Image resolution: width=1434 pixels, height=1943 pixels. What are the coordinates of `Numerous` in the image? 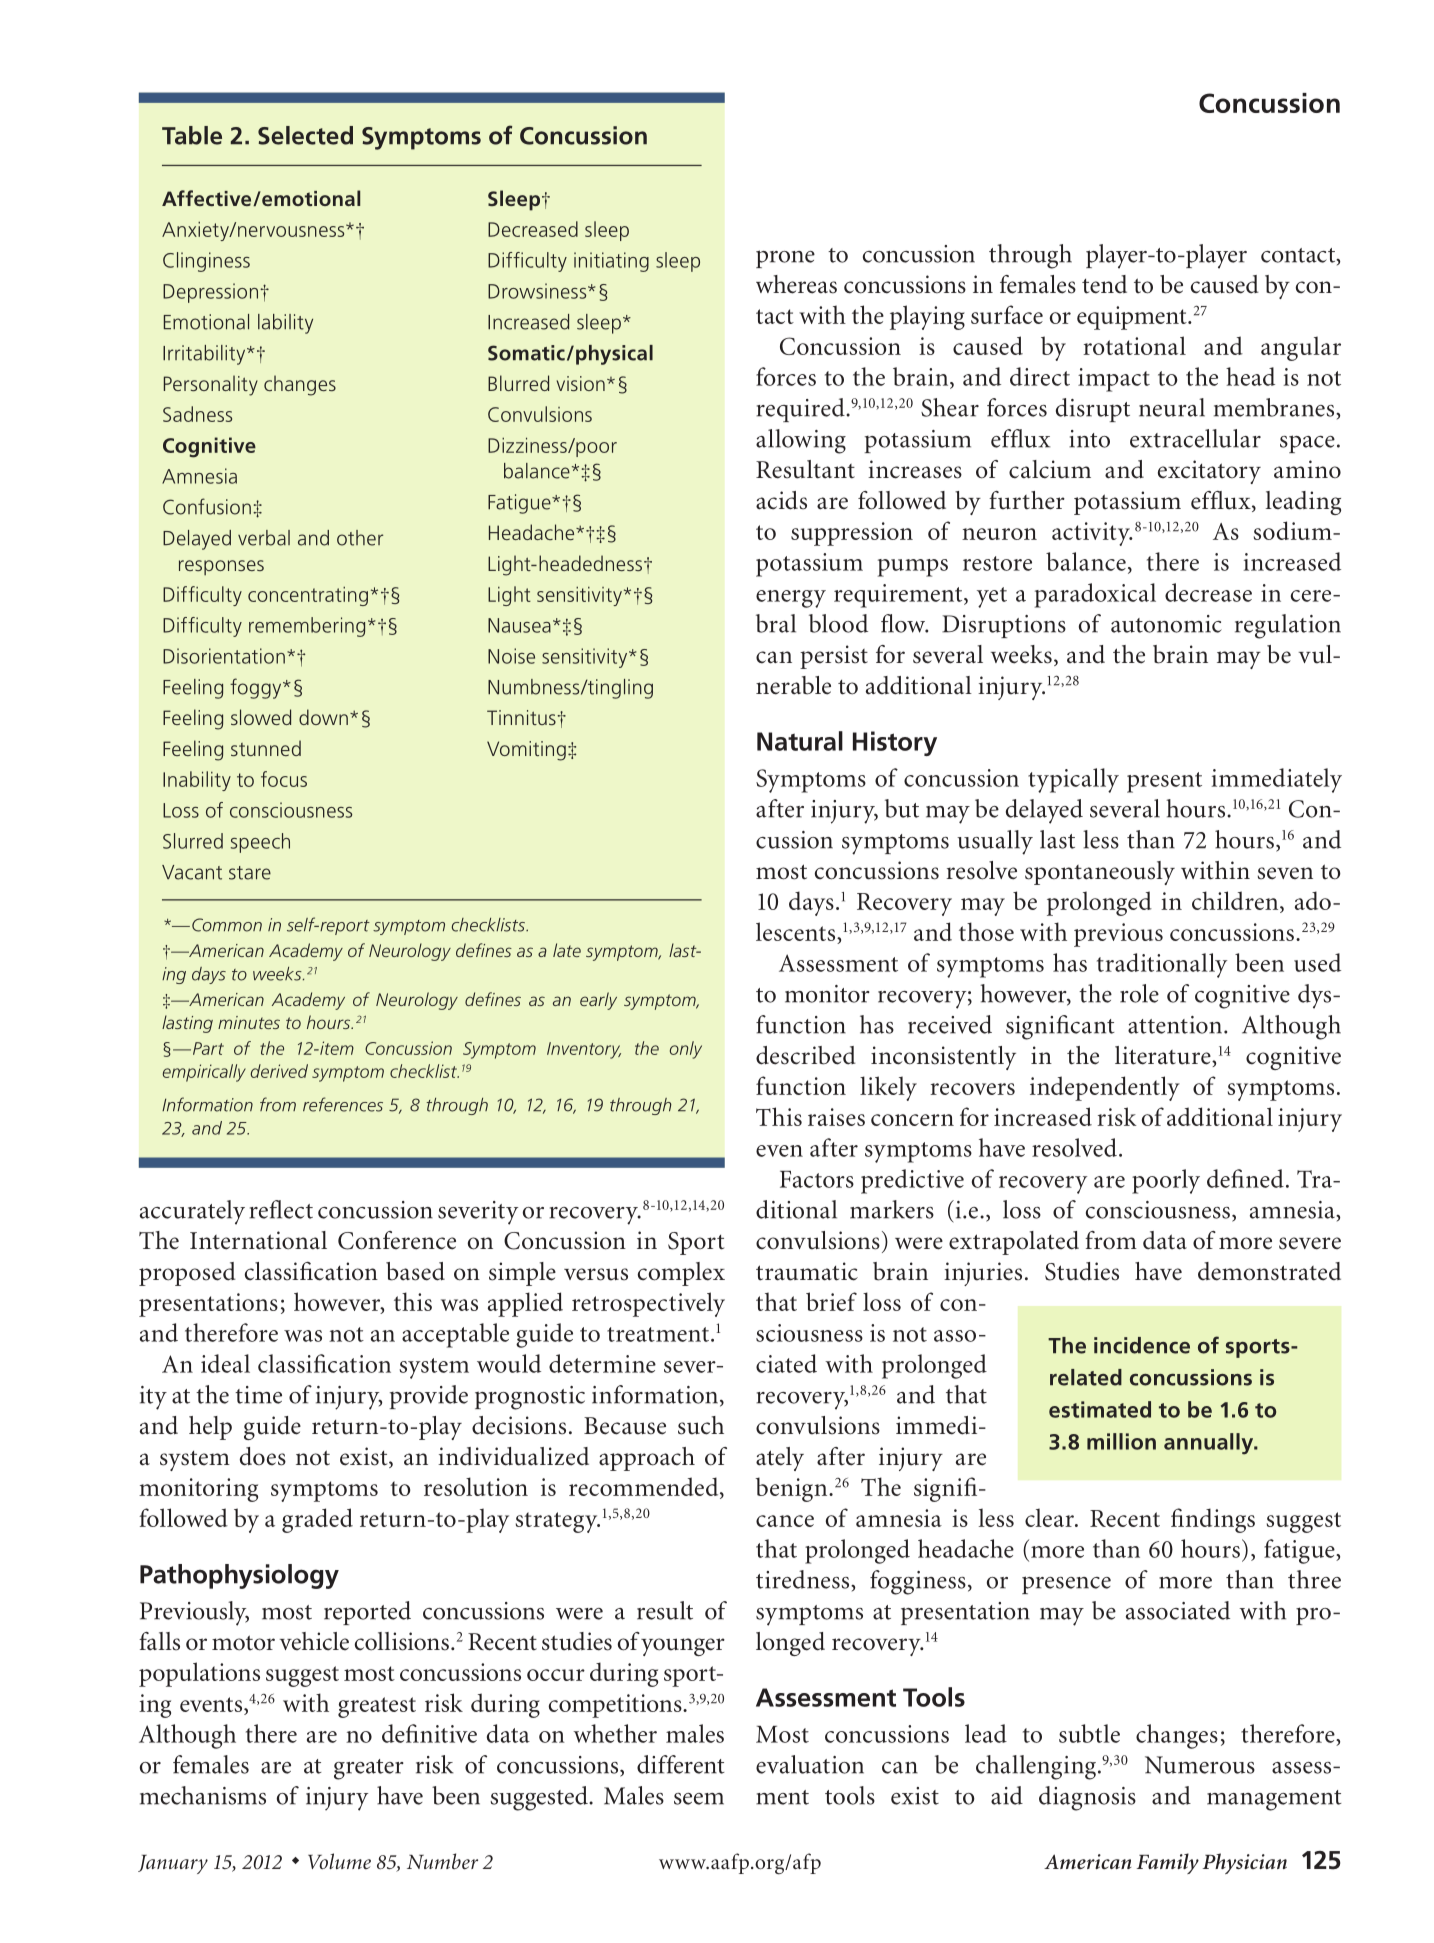 It's located at (1200, 1765).
